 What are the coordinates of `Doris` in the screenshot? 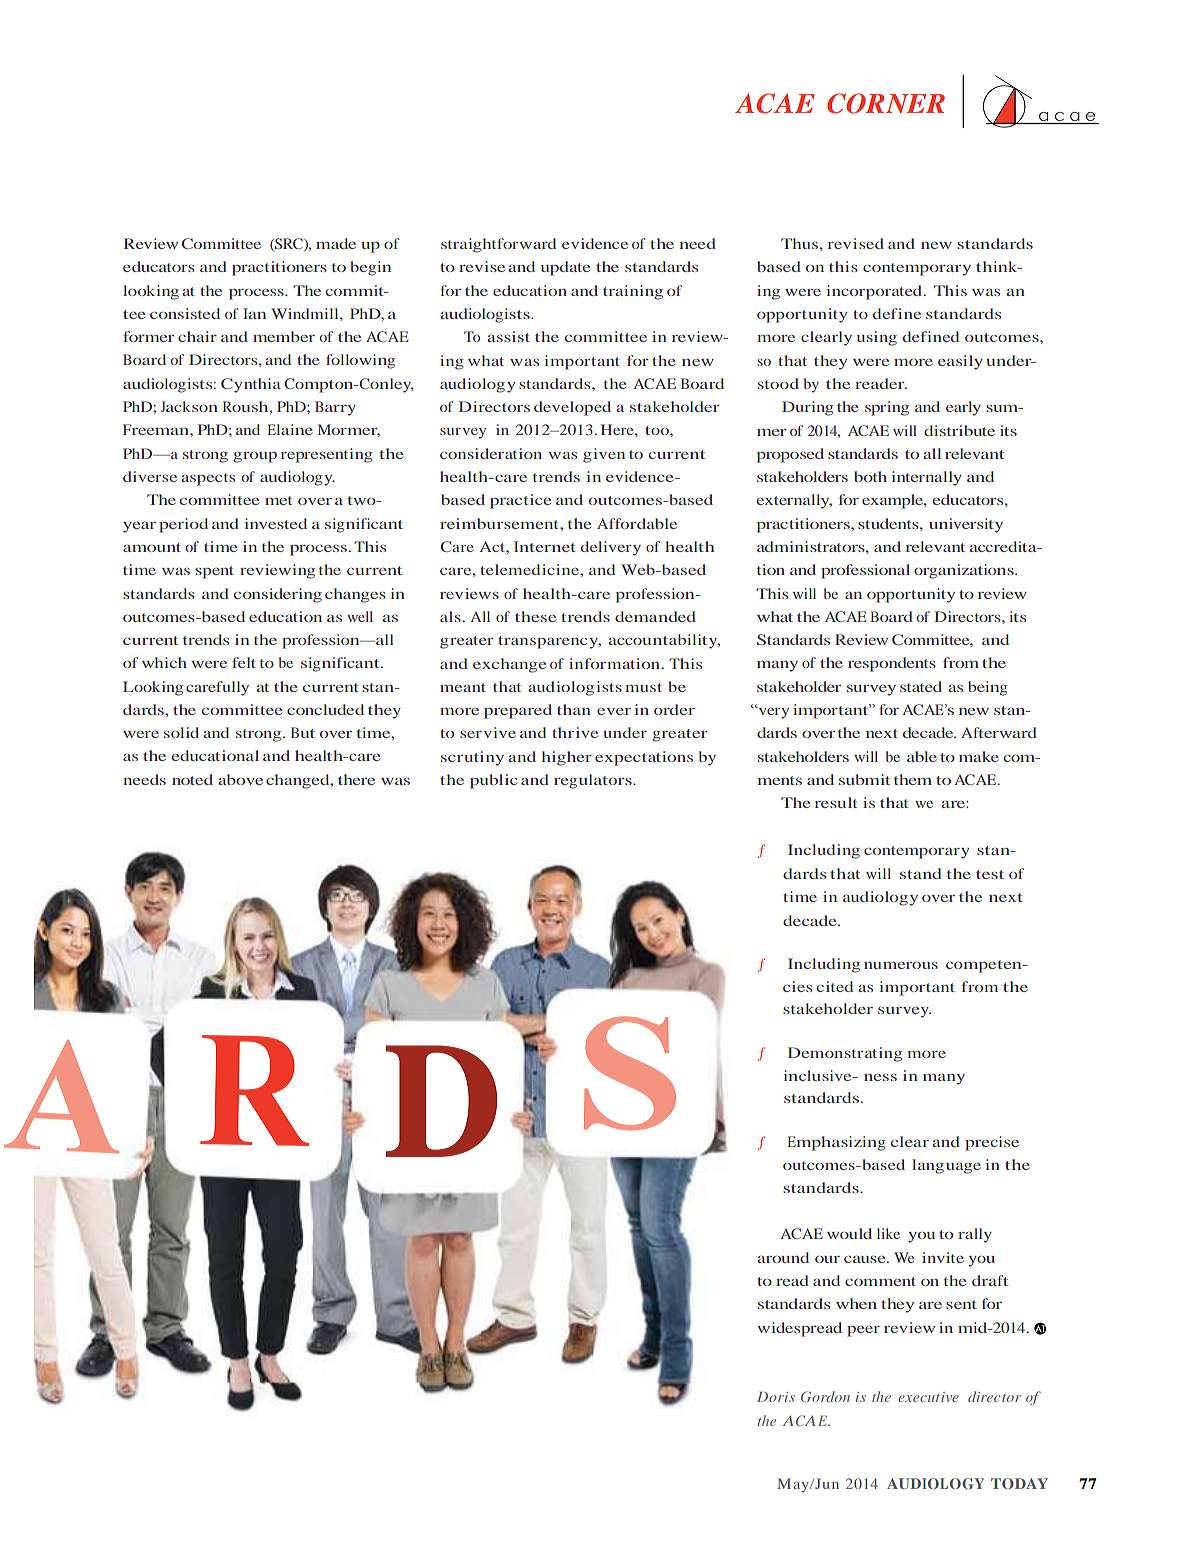 It's located at (776, 1396).
